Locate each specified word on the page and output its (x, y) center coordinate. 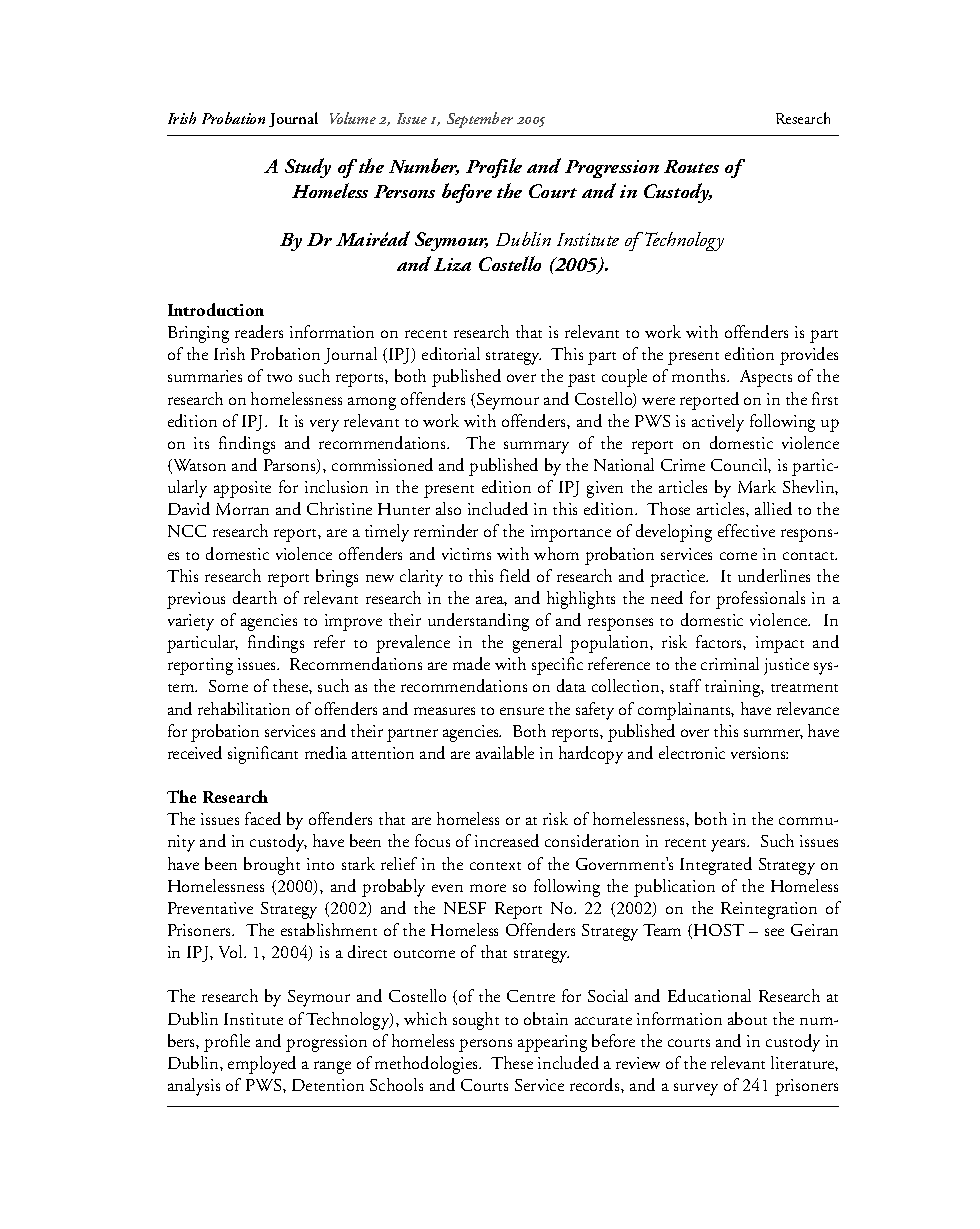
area (491, 601)
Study (308, 168)
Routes (691, 166)
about (747, 1018)
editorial (451, 353)
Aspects (766, 378)
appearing (552, 1043)
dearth (255, 597)
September (480, 120)
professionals (760, 600)
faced (263, 818)
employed (262, 1065)
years (730, 845)
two (279, 378)
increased (507, 840)
